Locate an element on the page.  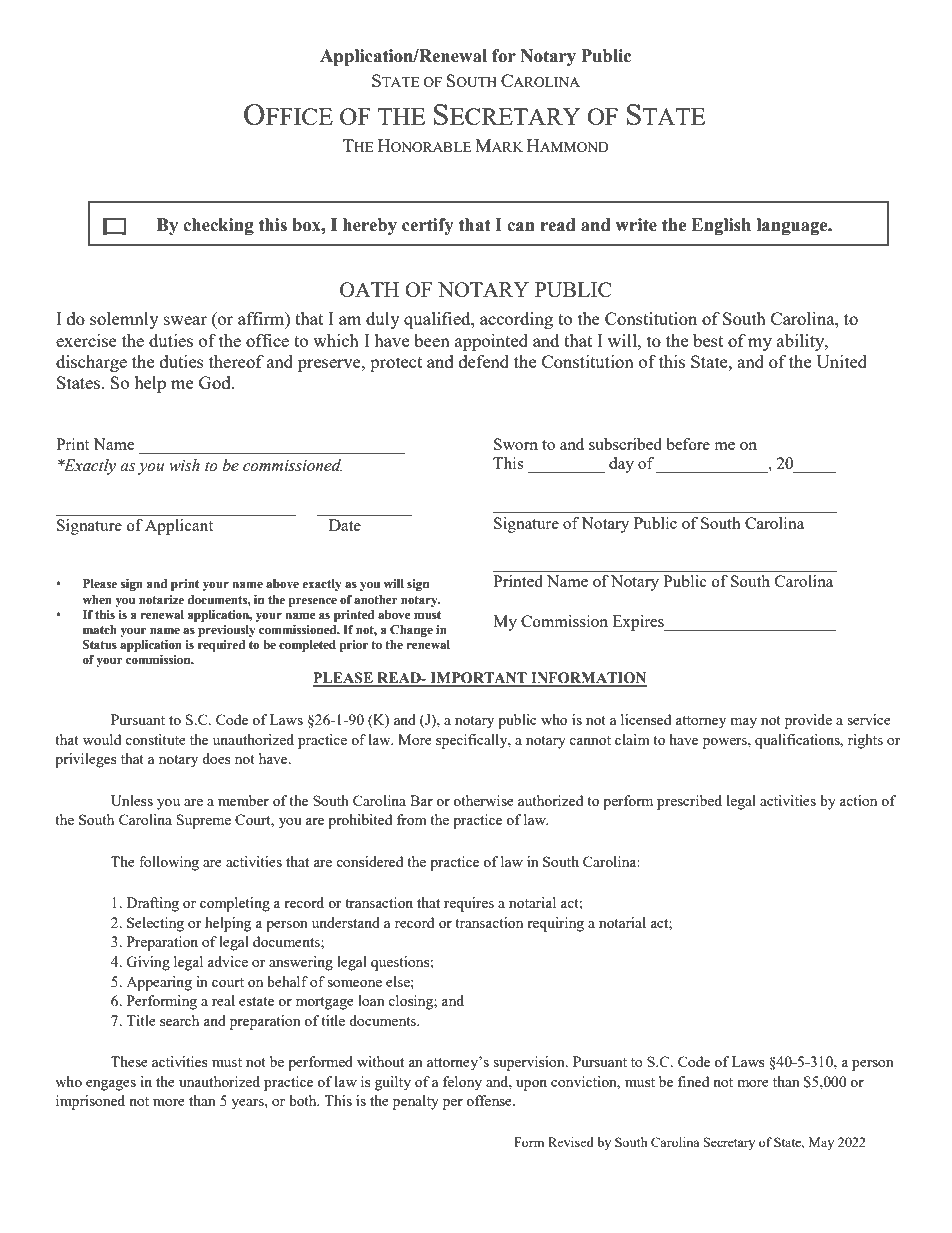
checking is located at coordinates (218, 226).
